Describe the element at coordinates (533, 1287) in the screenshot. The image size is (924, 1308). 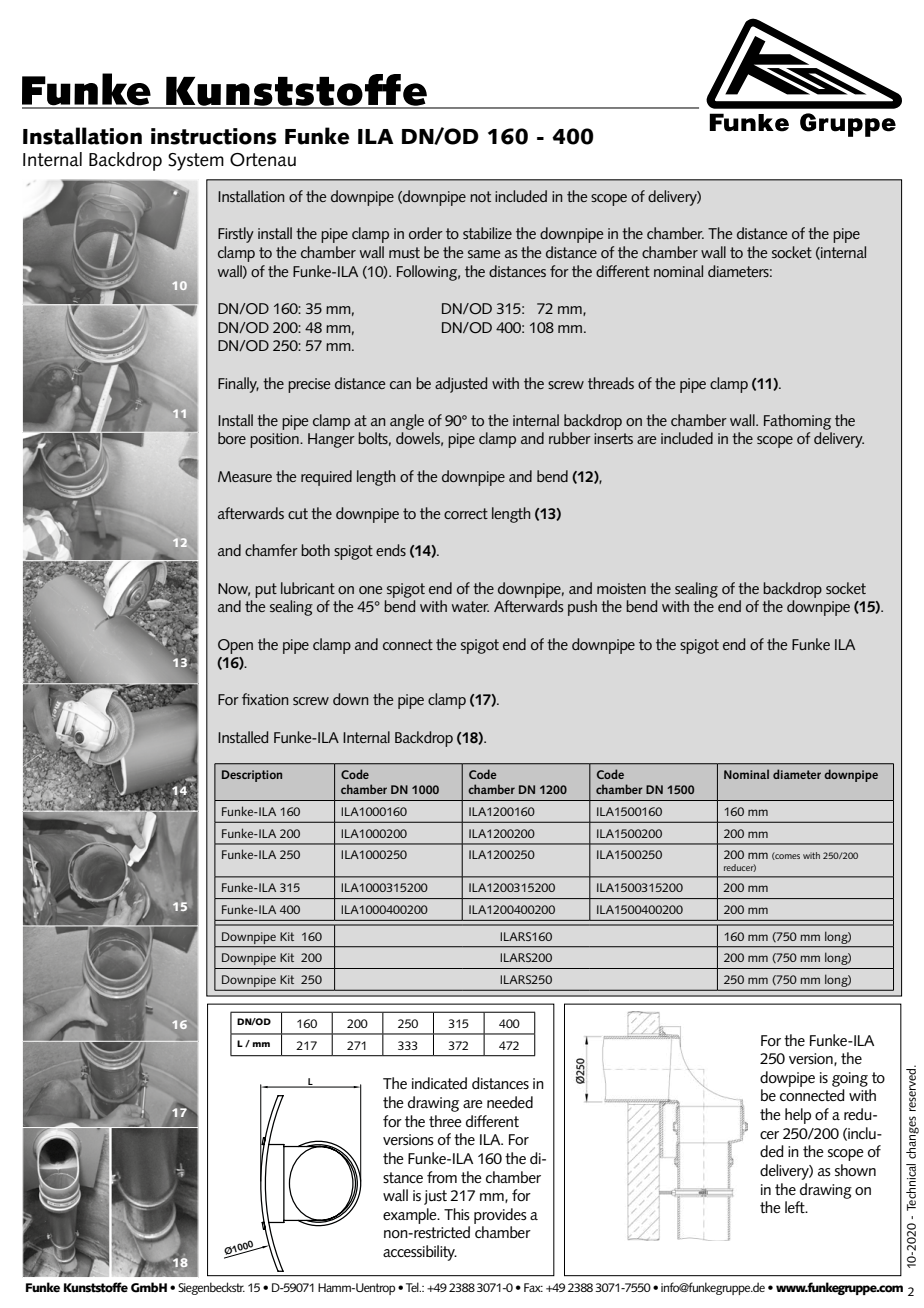
I see `Fax` at that location.
